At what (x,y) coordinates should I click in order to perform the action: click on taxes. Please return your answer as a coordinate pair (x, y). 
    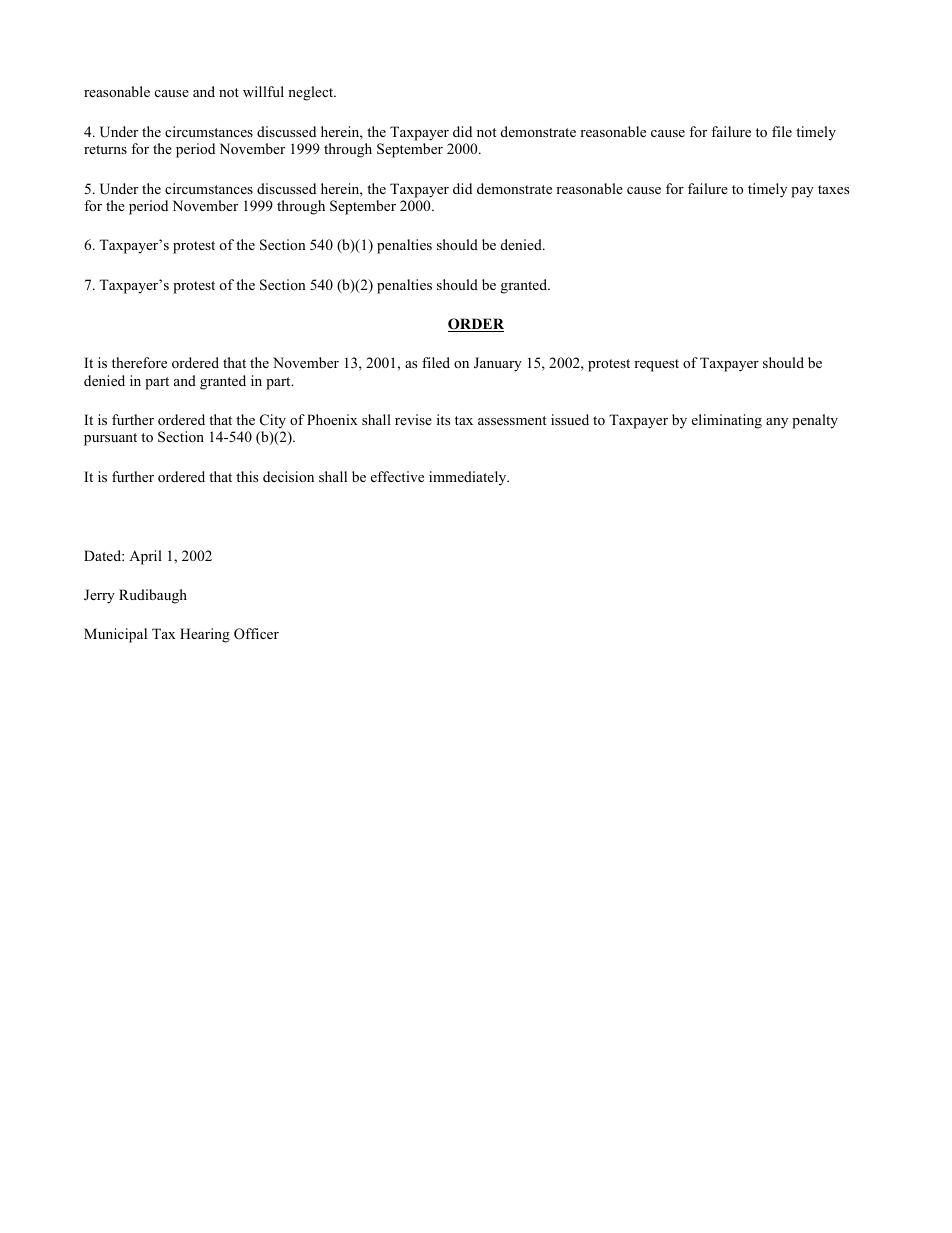
    Looking at the image, I should click on (833, 189).
